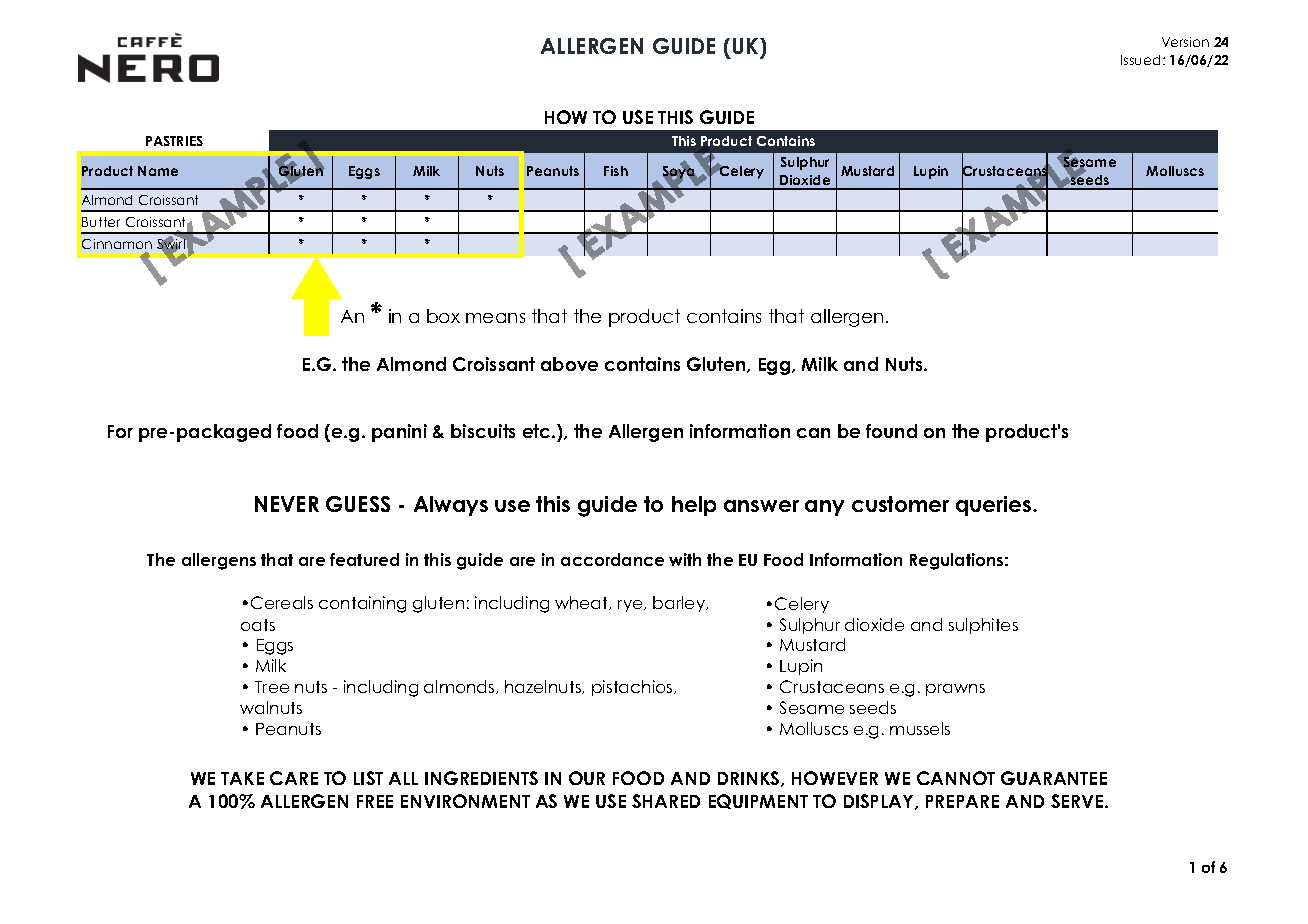 The height and width of the screenshot is (924, 1308). What do you see at coordinates (174, 141) in the screenshot?
I see `PASTRIES` at bounding box center [174, 141].
